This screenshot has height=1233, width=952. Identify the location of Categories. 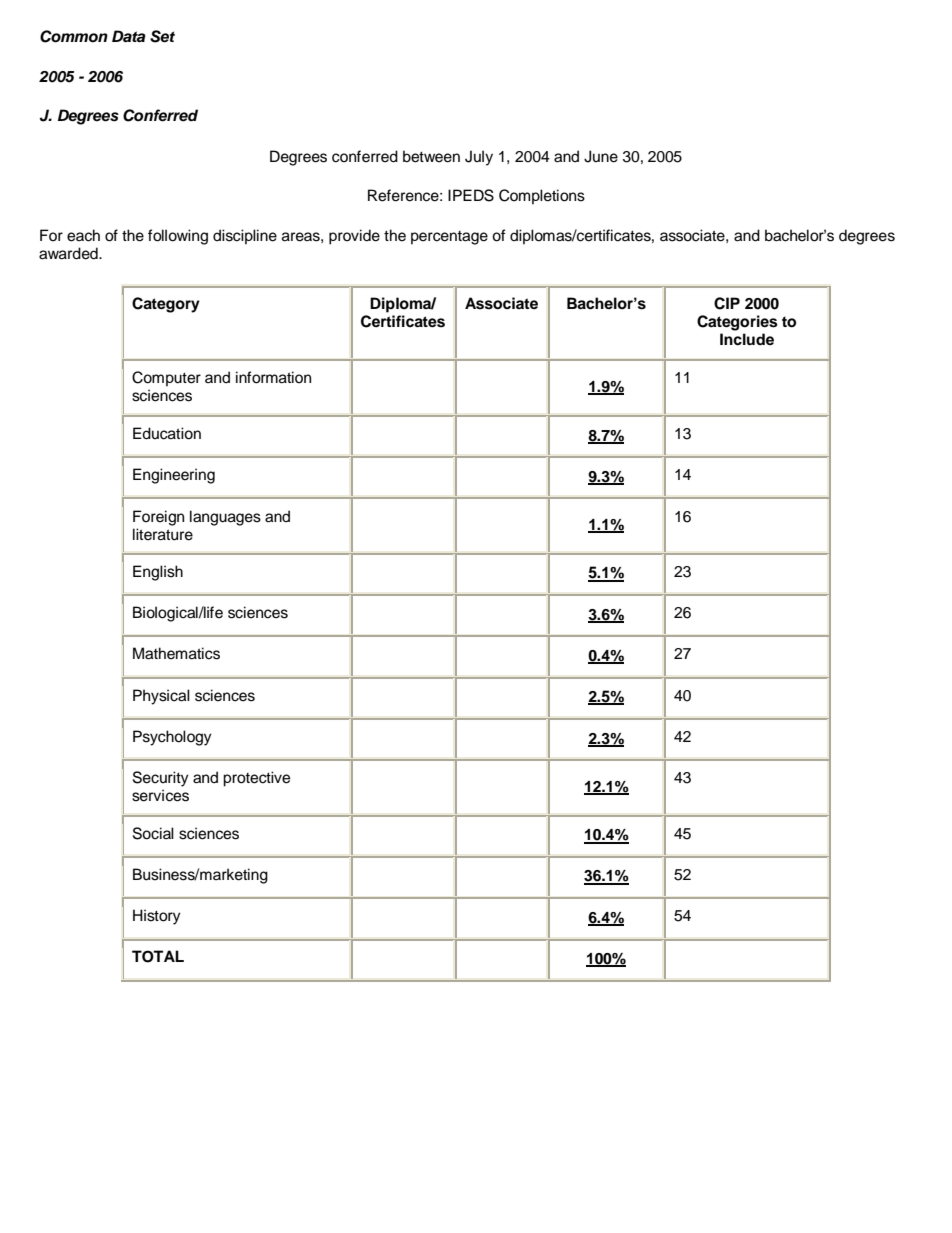
(737, 323).
